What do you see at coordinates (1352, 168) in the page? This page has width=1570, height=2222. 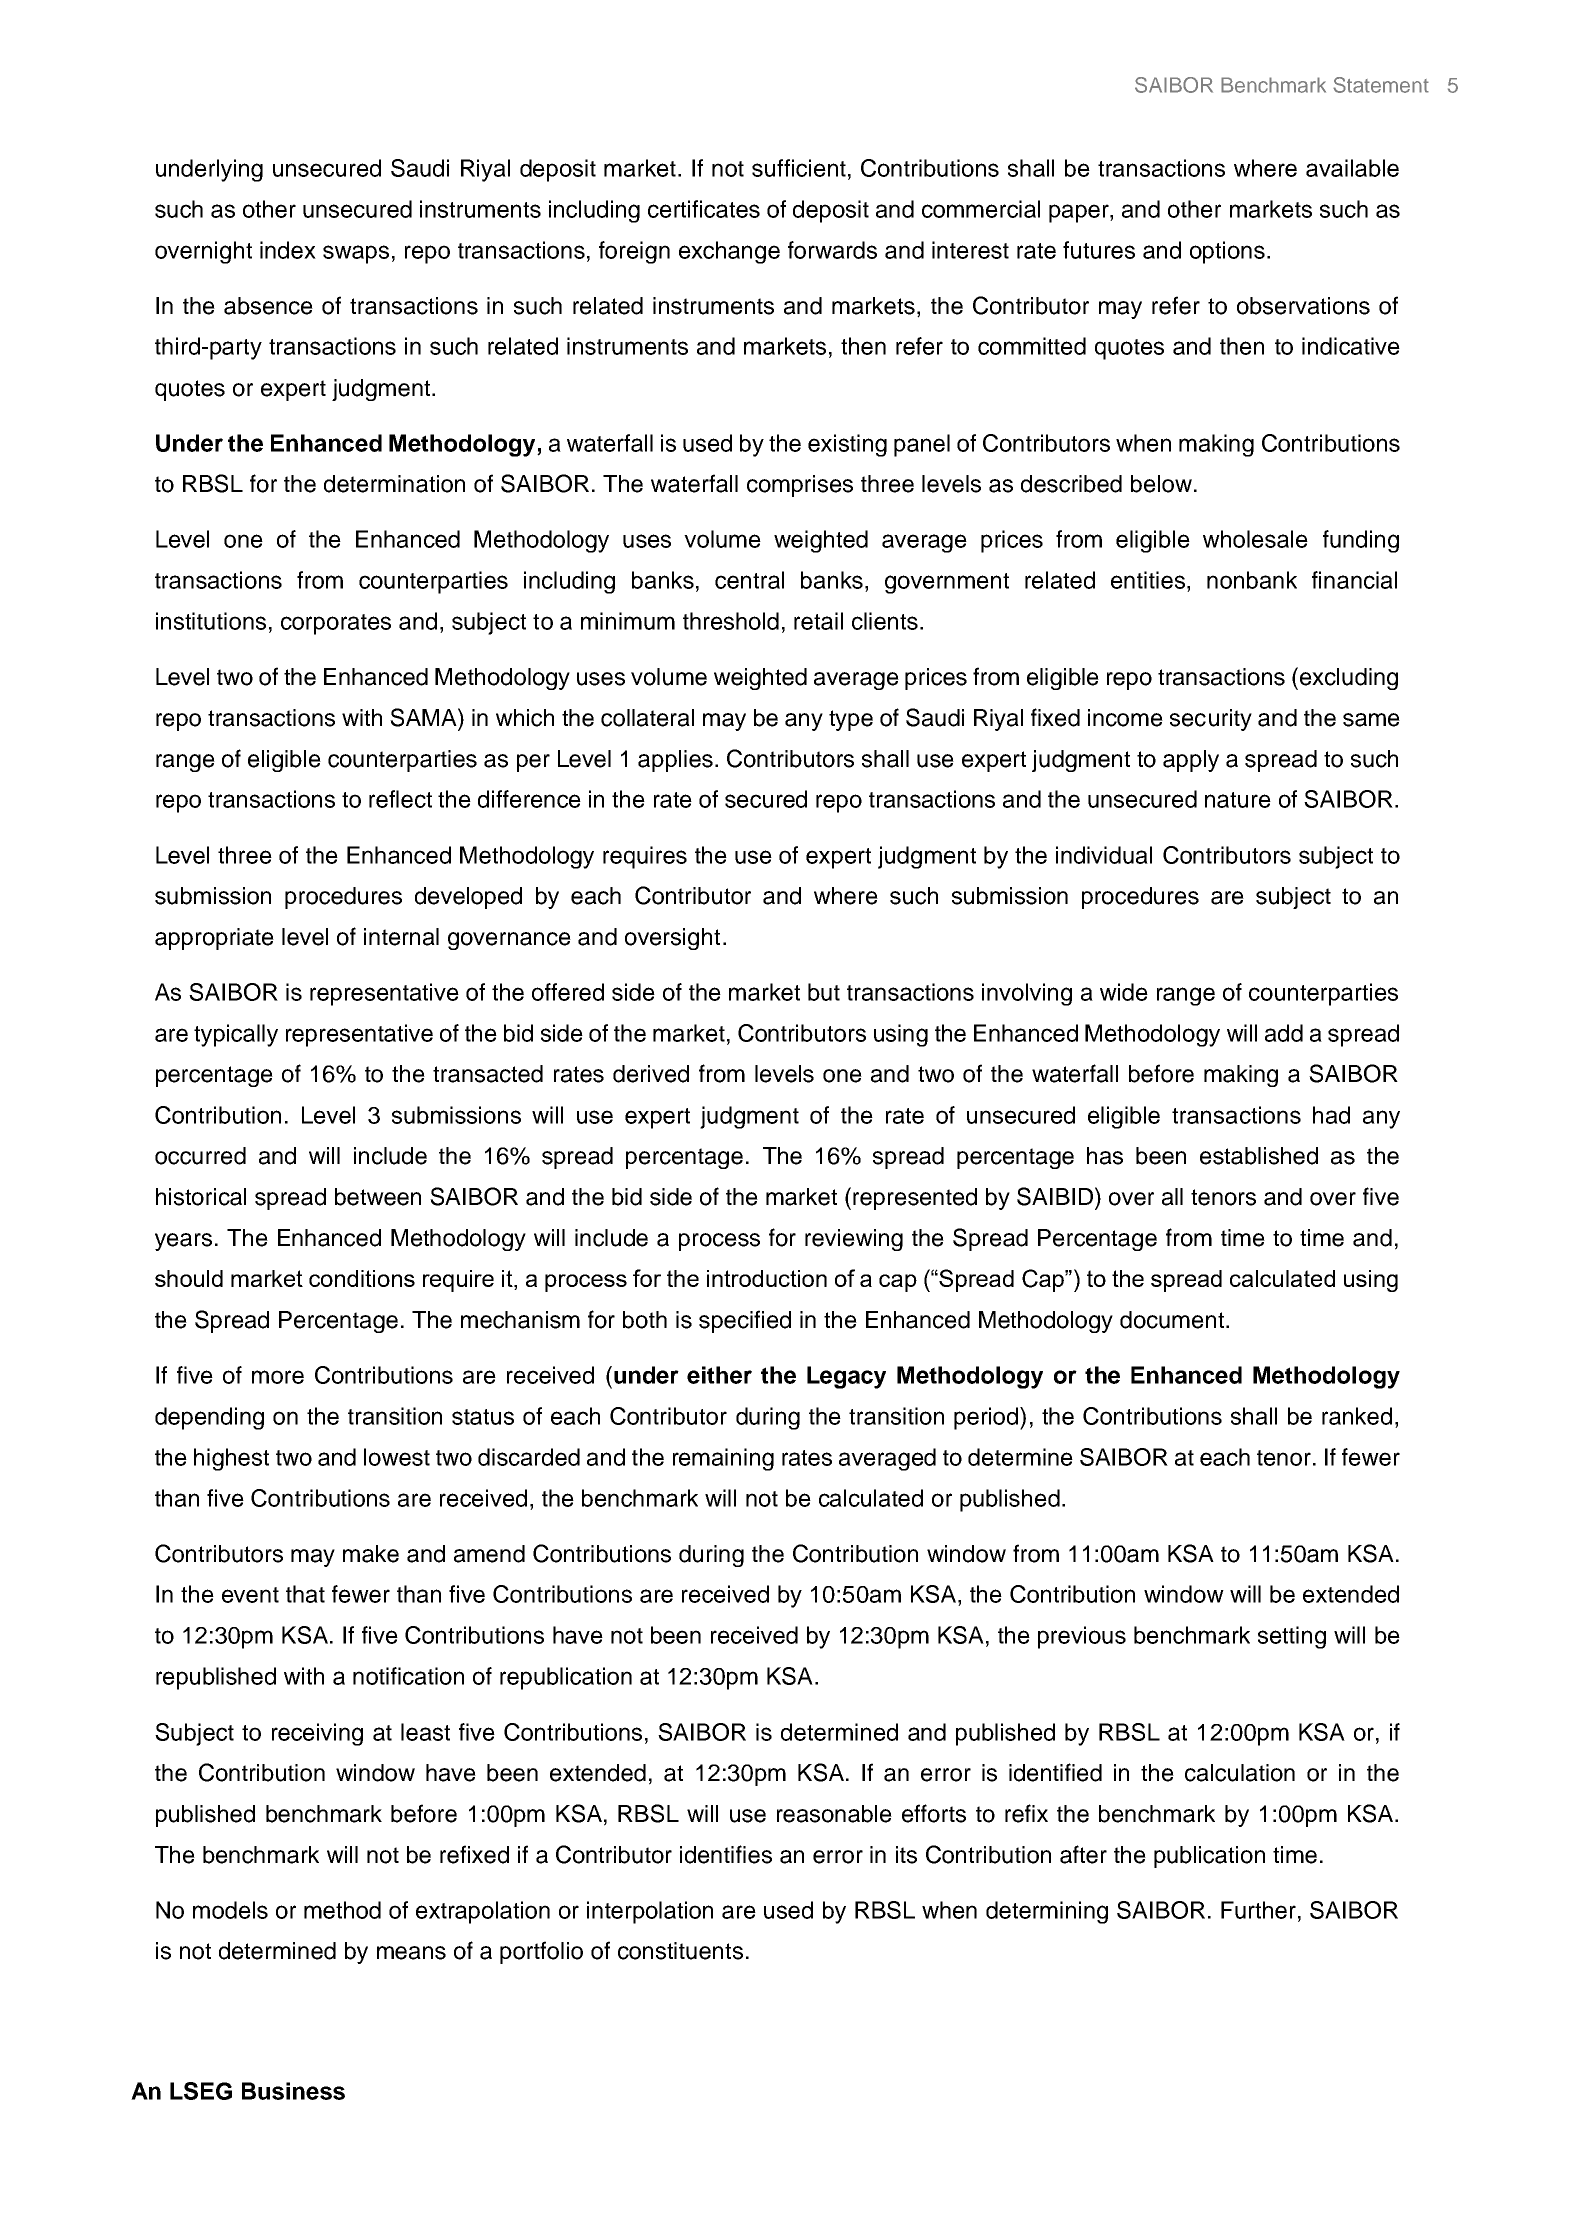 I see `available` at bounding box center [1352, 168].
